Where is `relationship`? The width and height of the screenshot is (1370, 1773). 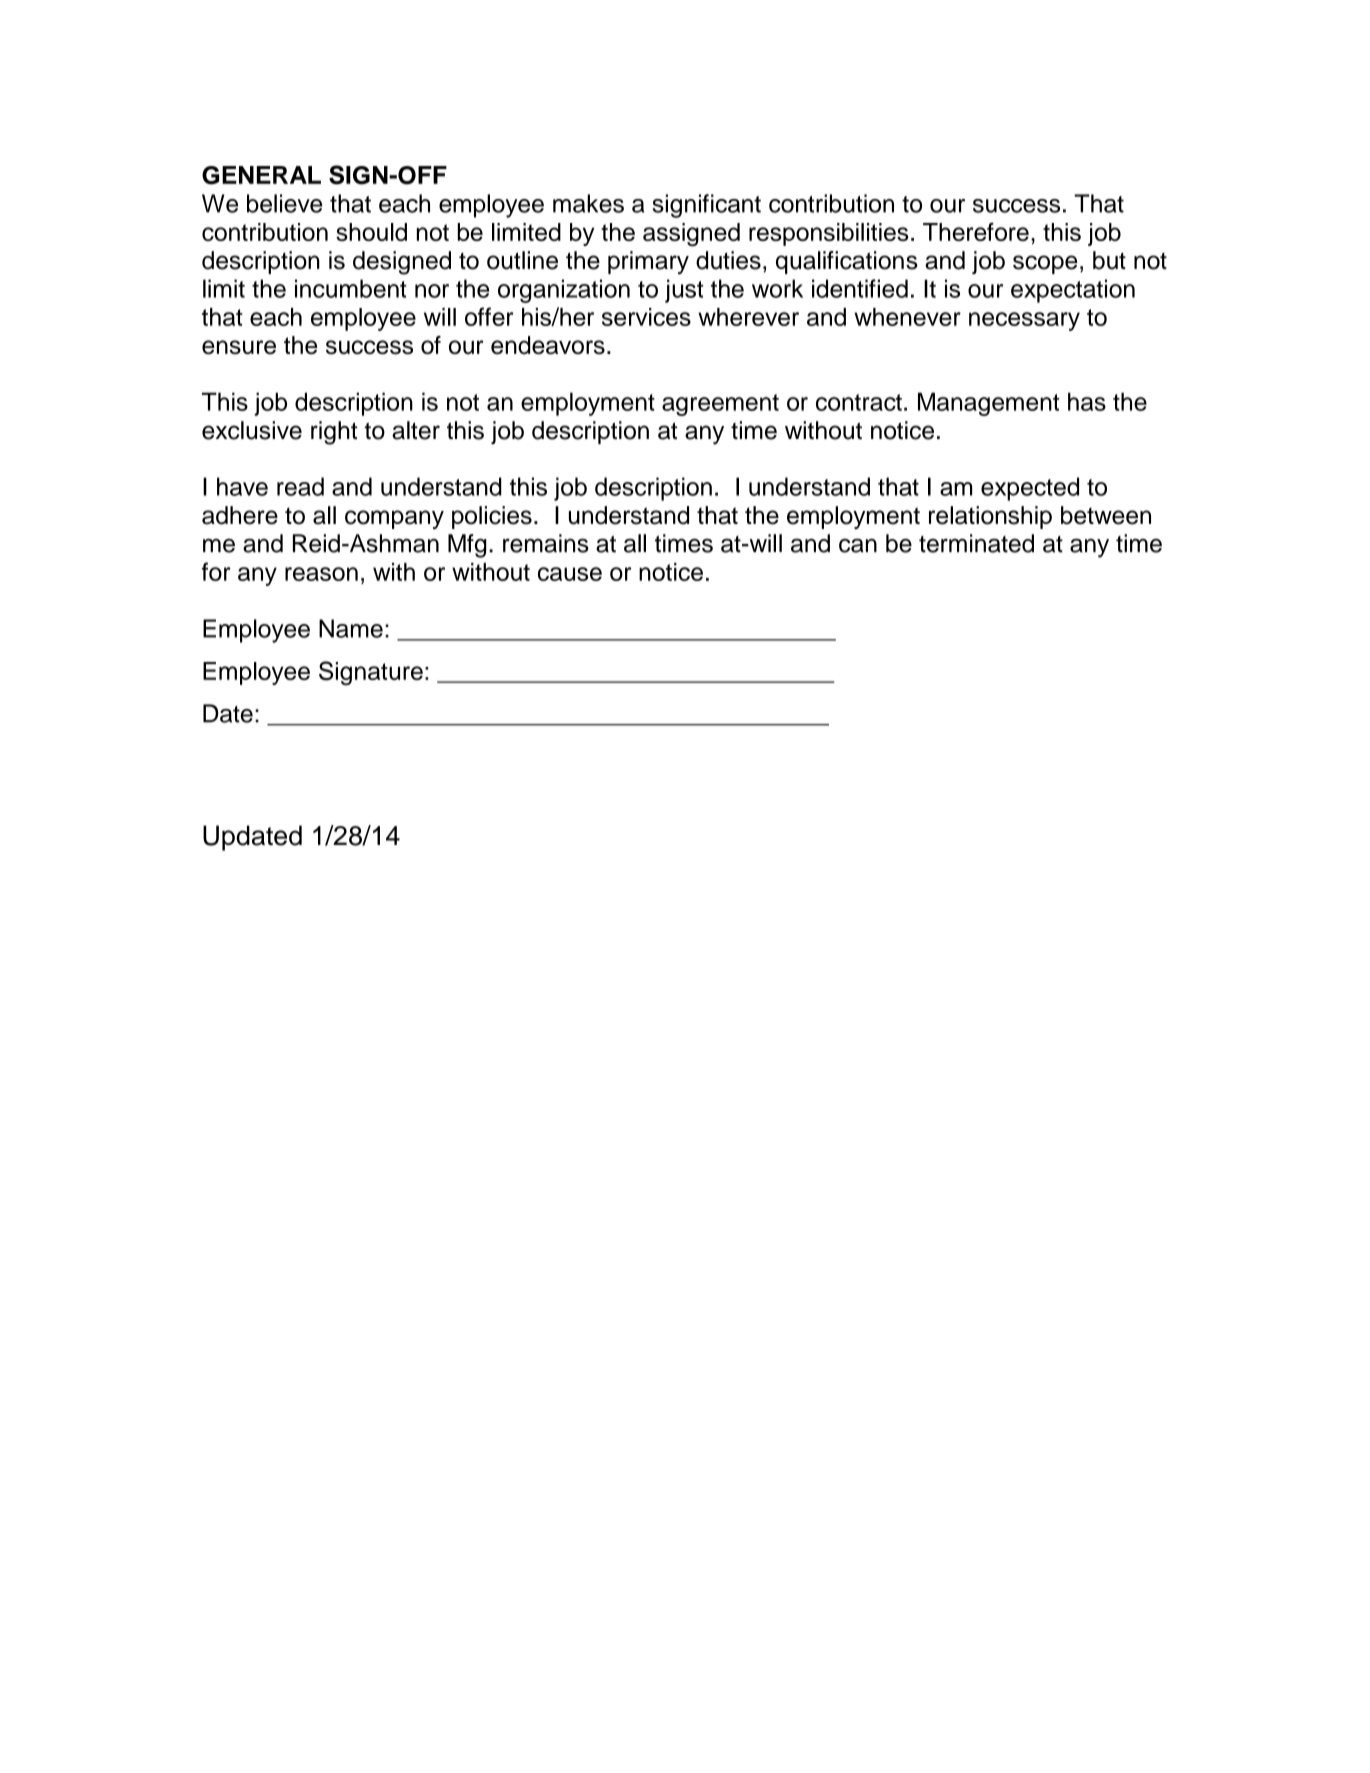
relationship is located at coordinates (990, 517).
